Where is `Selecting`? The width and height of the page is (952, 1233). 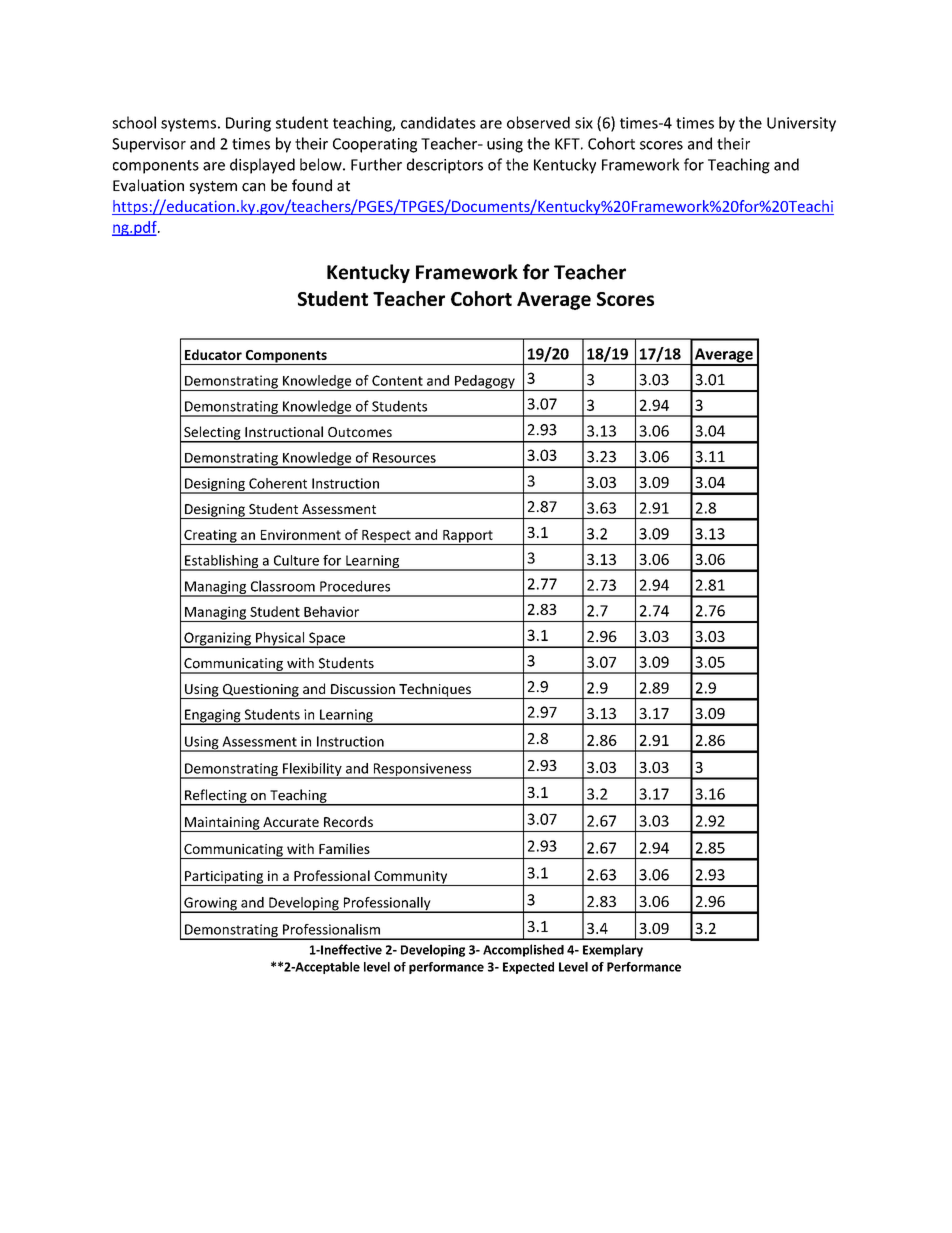 Selecting is located at coordinates (212, 434).
